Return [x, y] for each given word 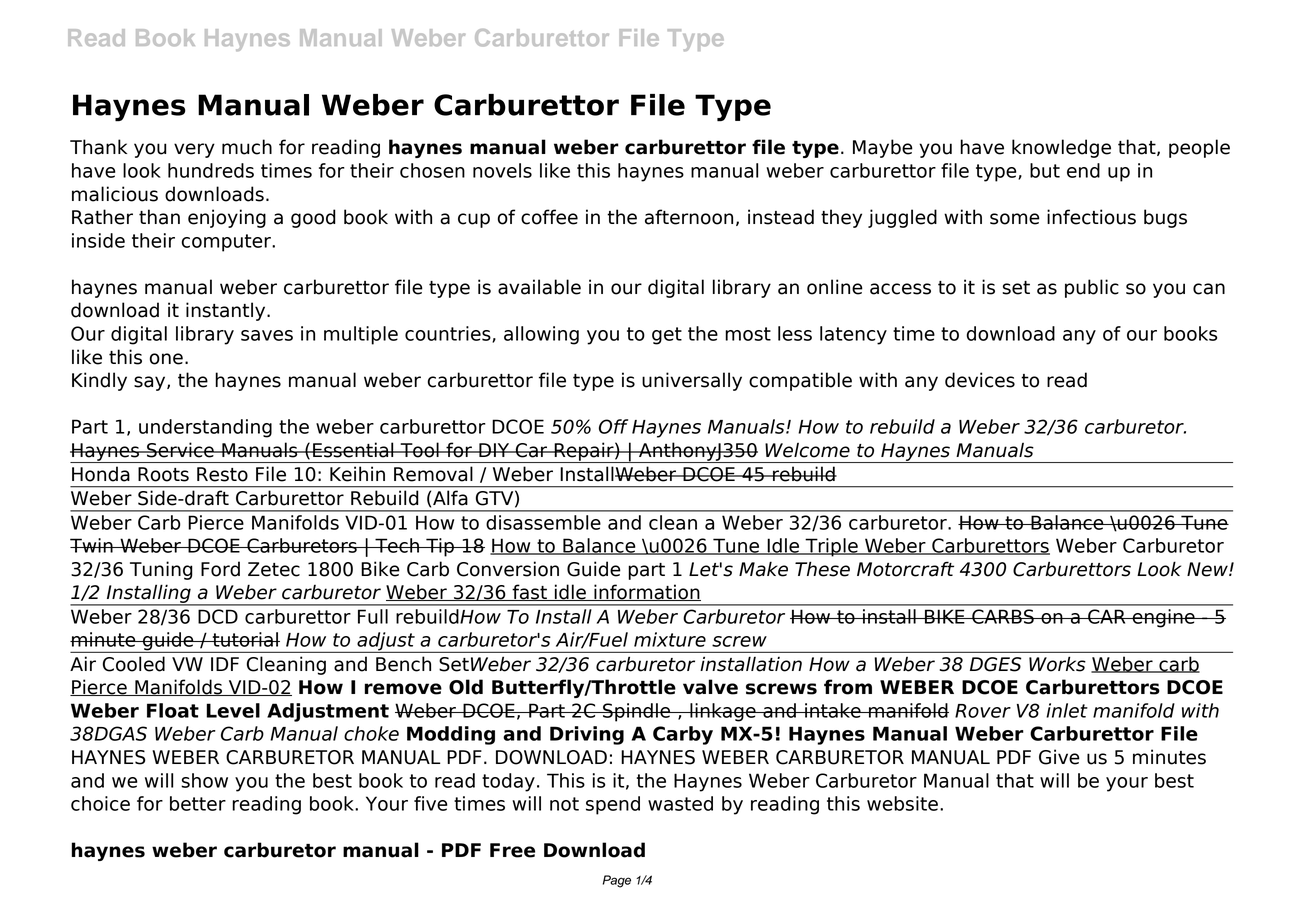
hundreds [211, 170]
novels [502, 170]
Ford [220, 569]
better [198, 803]
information [646, 592]
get [667, 336]
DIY [494, 450]
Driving [587, 735]
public [1092, 288]
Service [180, 450]
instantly [227, 311]
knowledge [1061, 148]
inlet [1067, 710]
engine [1163, 618]
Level [233, 710]
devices [980, 380]
